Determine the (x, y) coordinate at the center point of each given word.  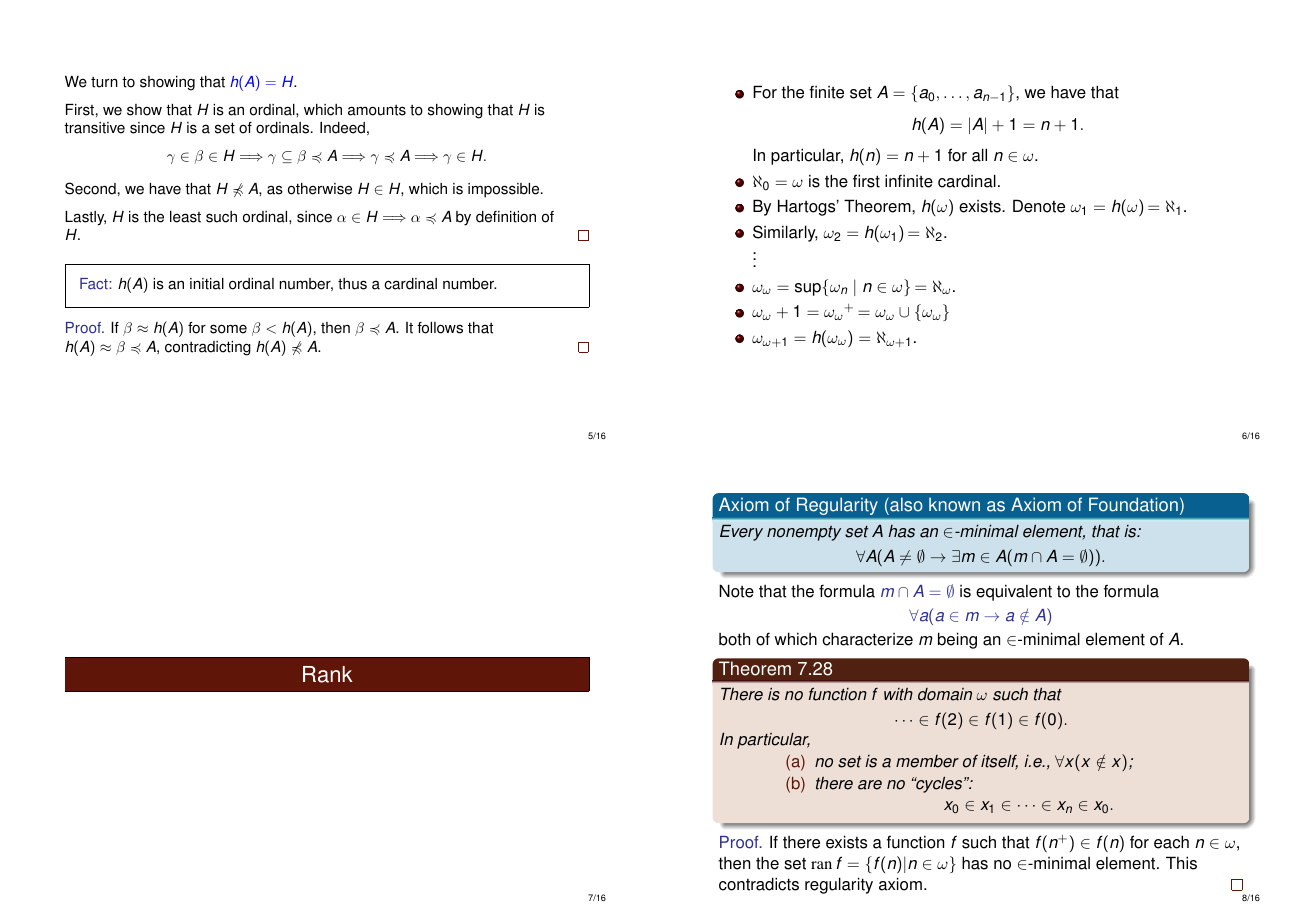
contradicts (759, 884)
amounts (377, 110)
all (979, 155)
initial (207, 284)
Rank (328, 674)
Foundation (1133, 504)
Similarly (785, 233)
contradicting (208, 348)
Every (741, 532)
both (734, 639)
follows (440, 328)
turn (104, 82)
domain (945, 694)
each (1171, 842)
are (870, 785)
